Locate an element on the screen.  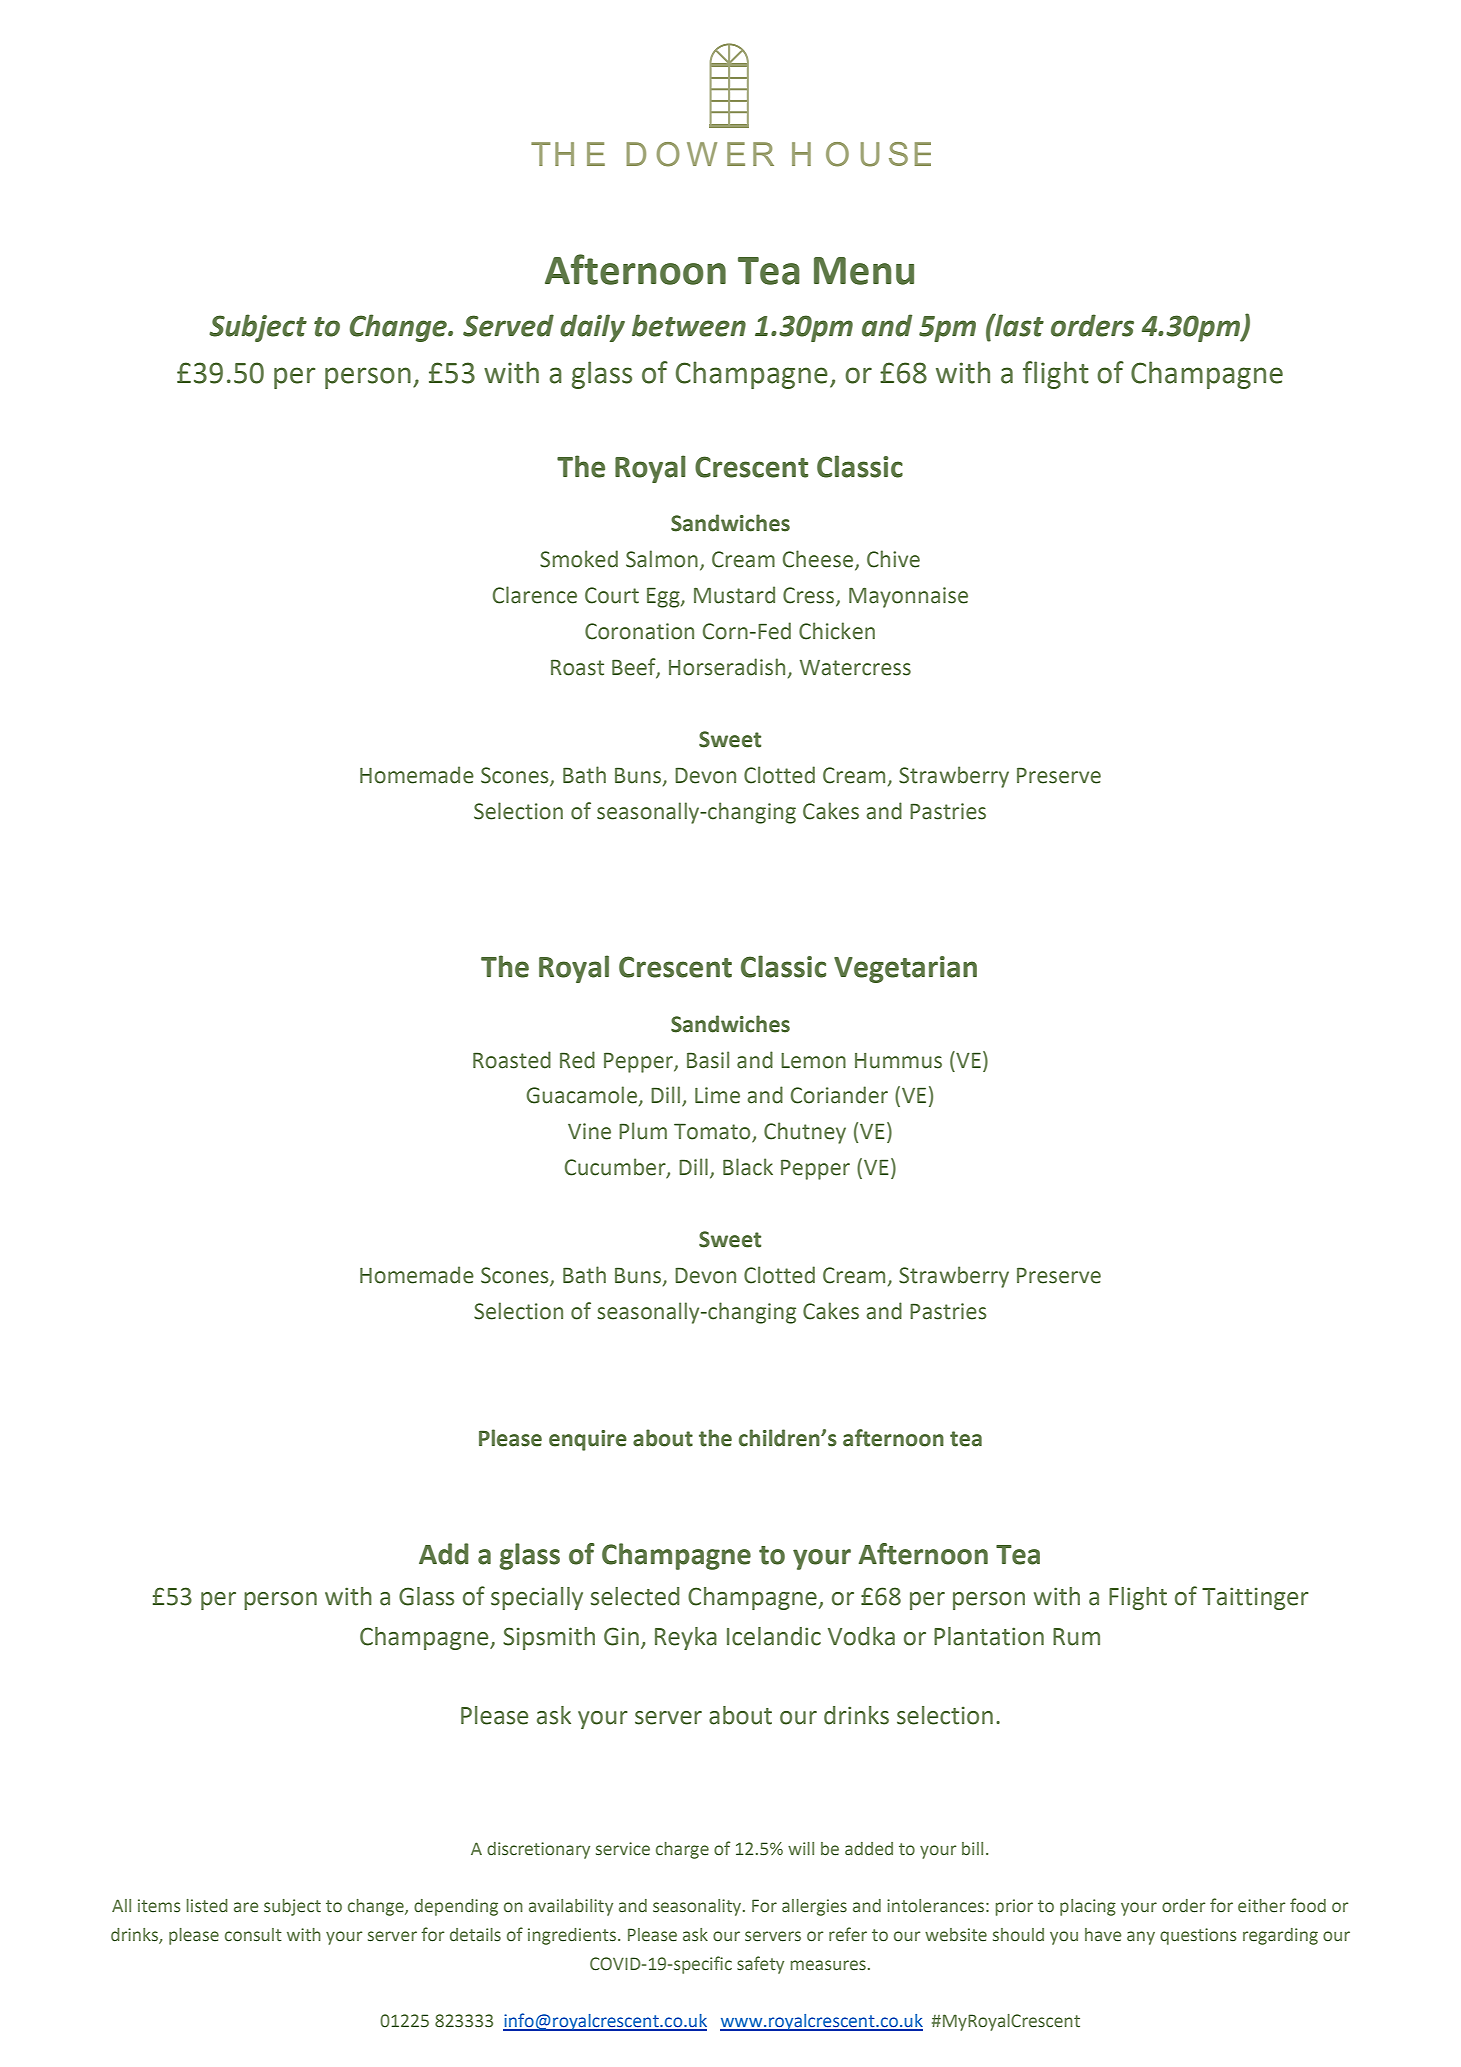
Vegetarian is located at coordinates (905, 969).
